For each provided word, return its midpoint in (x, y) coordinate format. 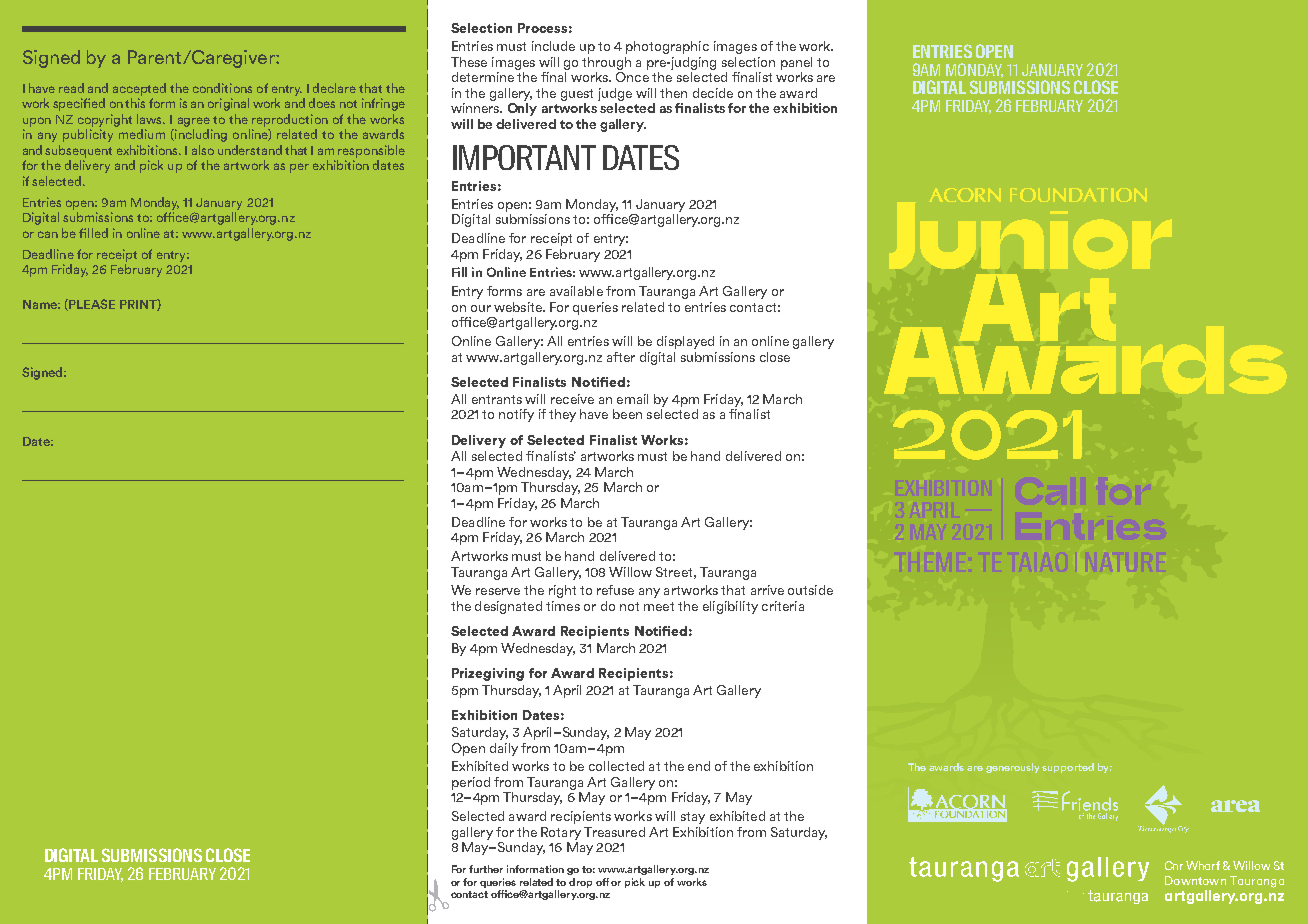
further (486, 869)
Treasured (614, 832)
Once (632, 75)
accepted (139, 89)
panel (796, 63)
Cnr (1174, 865)
